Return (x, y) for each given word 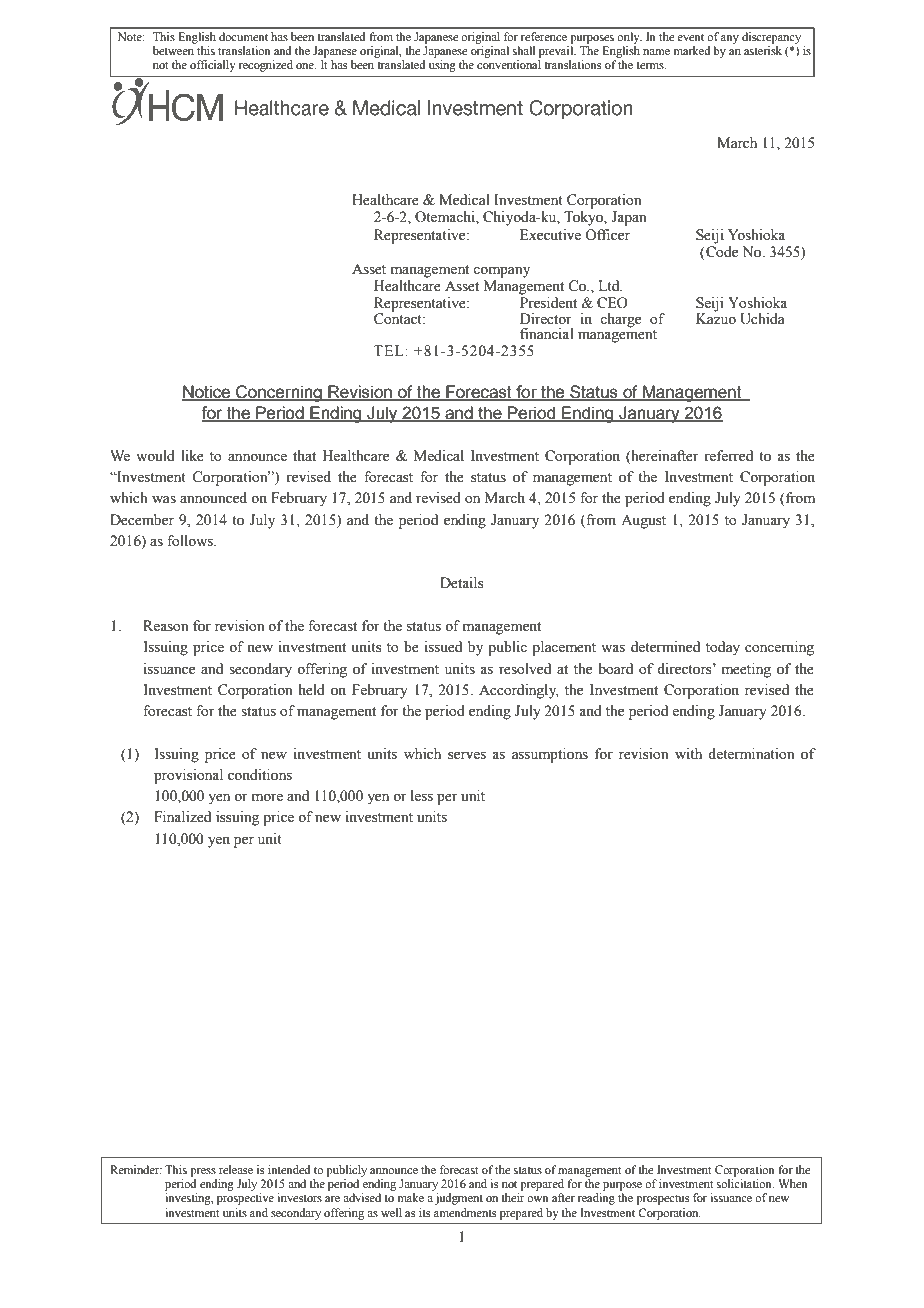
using (442, 66)
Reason (166, 626)
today (723, 648)
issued (443, 647)
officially (213, 66)
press (203, 1172)
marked (692, 50)
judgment (459, 1199)
